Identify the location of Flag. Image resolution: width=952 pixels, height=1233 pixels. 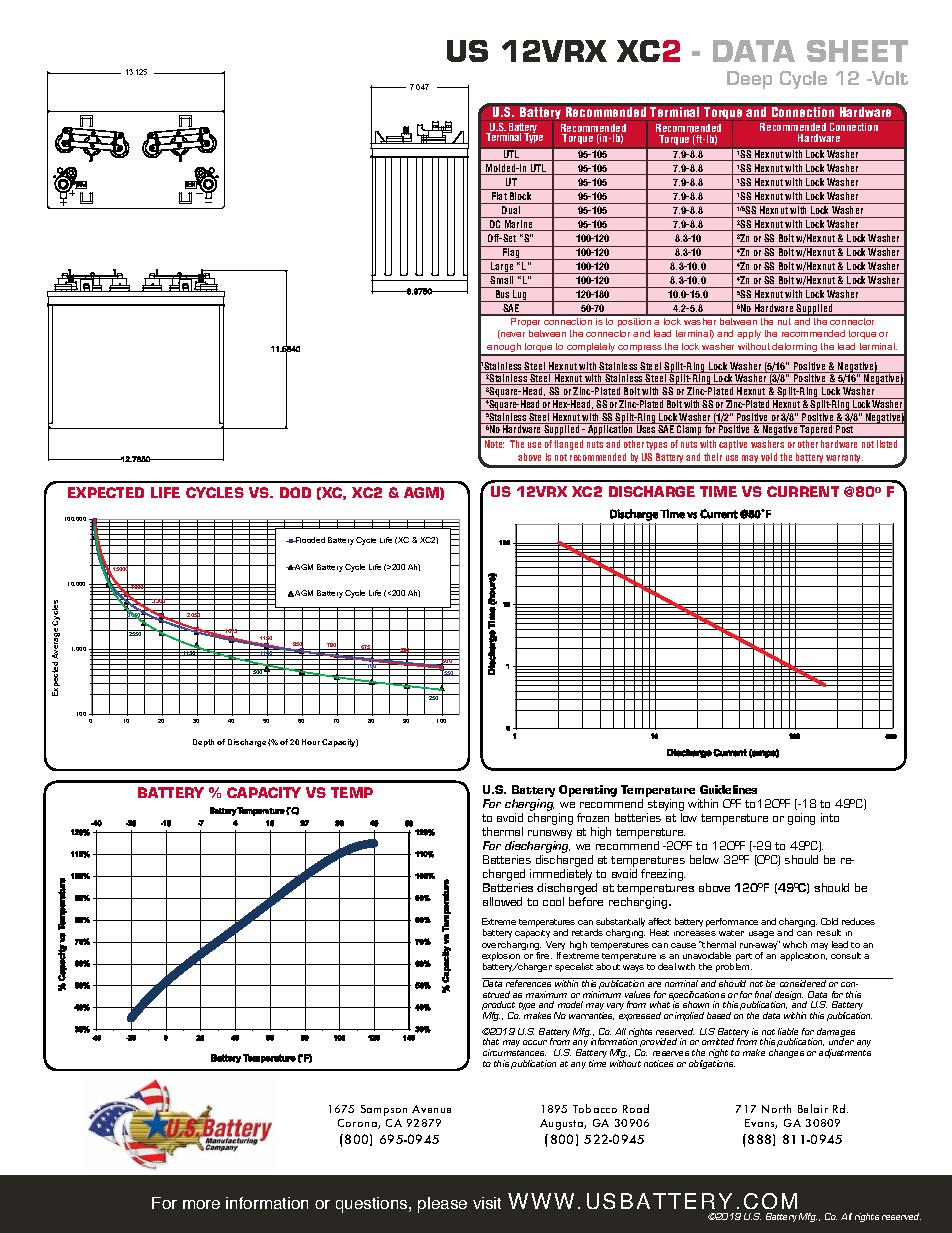
(511, 253).
